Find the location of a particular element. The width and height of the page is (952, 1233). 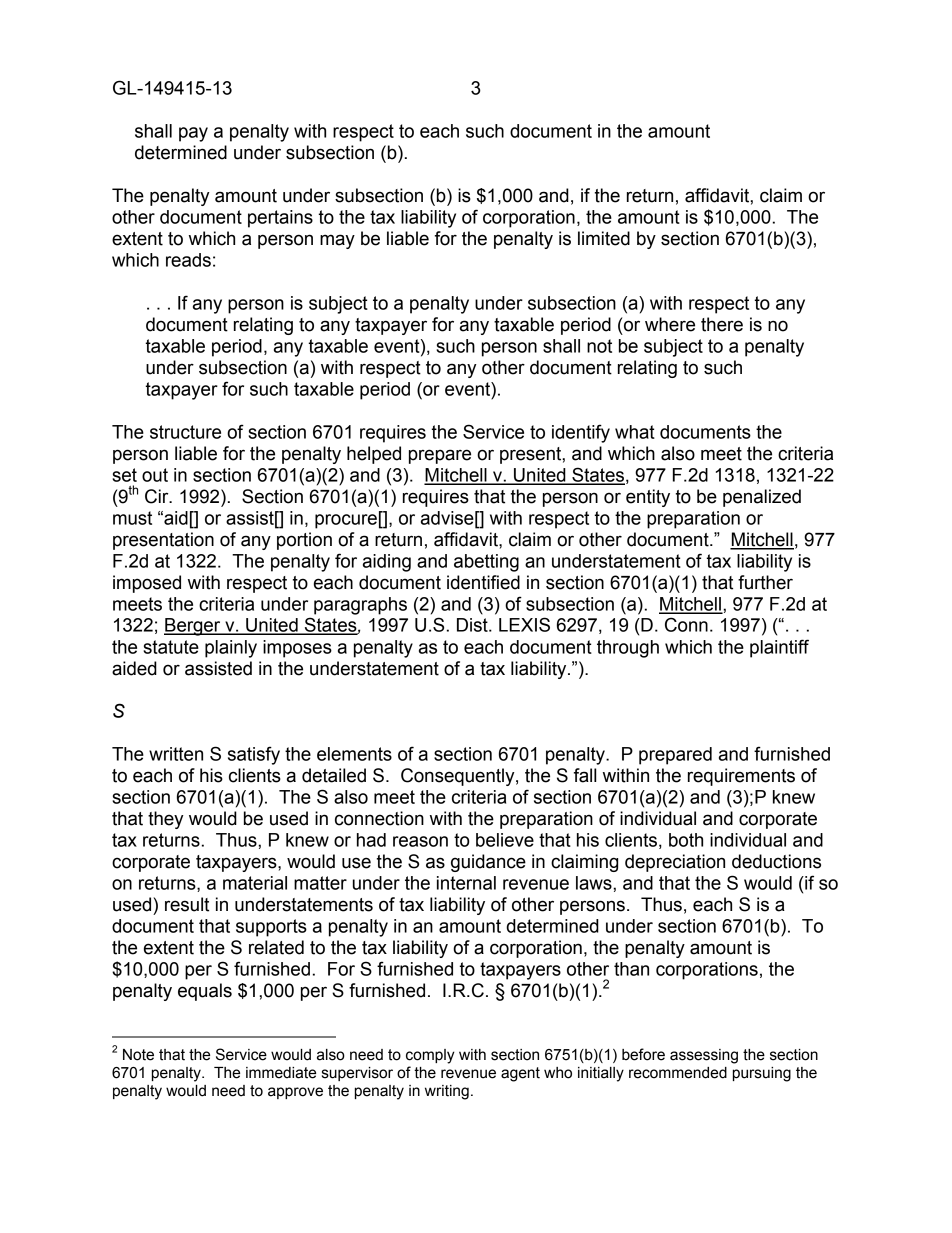

reads is located at coordinates (188, 260).
